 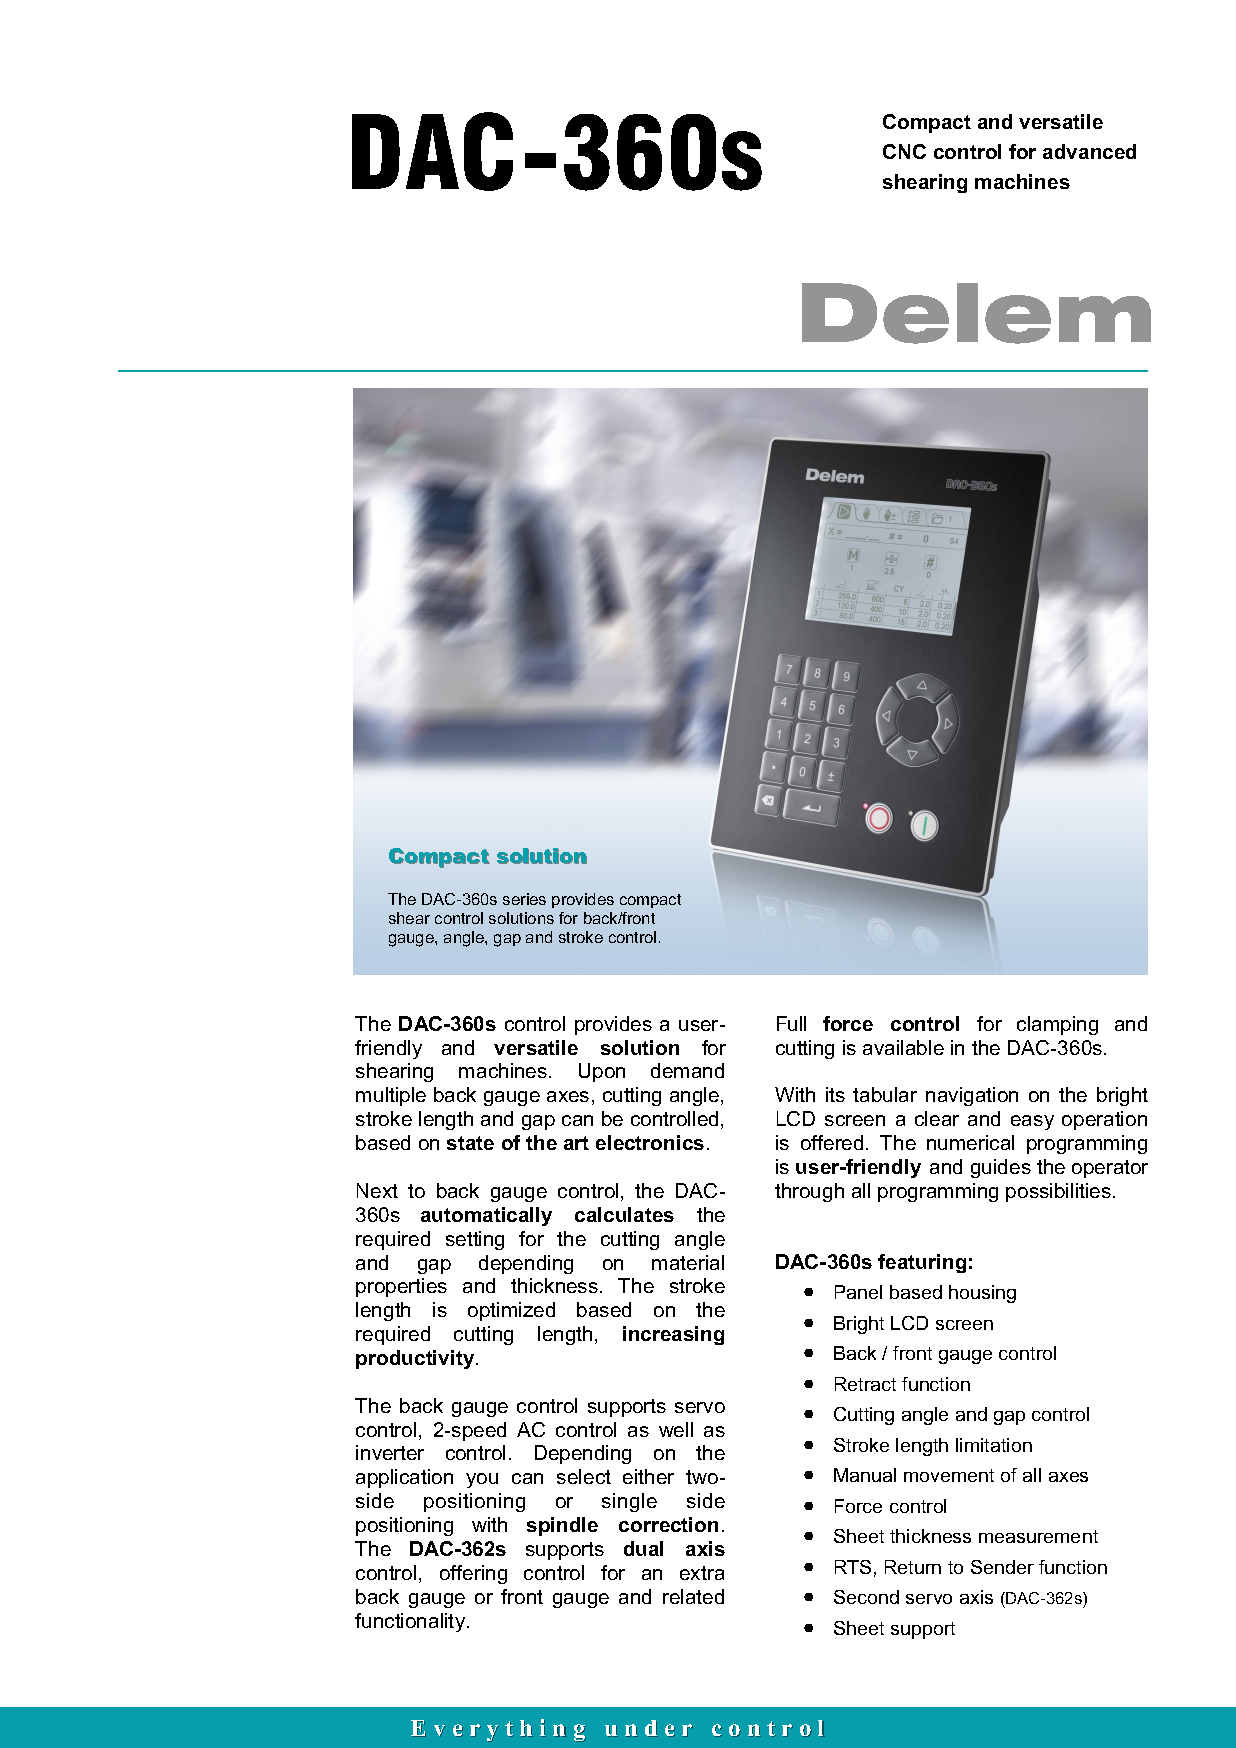 I want to click on clamping, so click(x=1057, y=1025).
